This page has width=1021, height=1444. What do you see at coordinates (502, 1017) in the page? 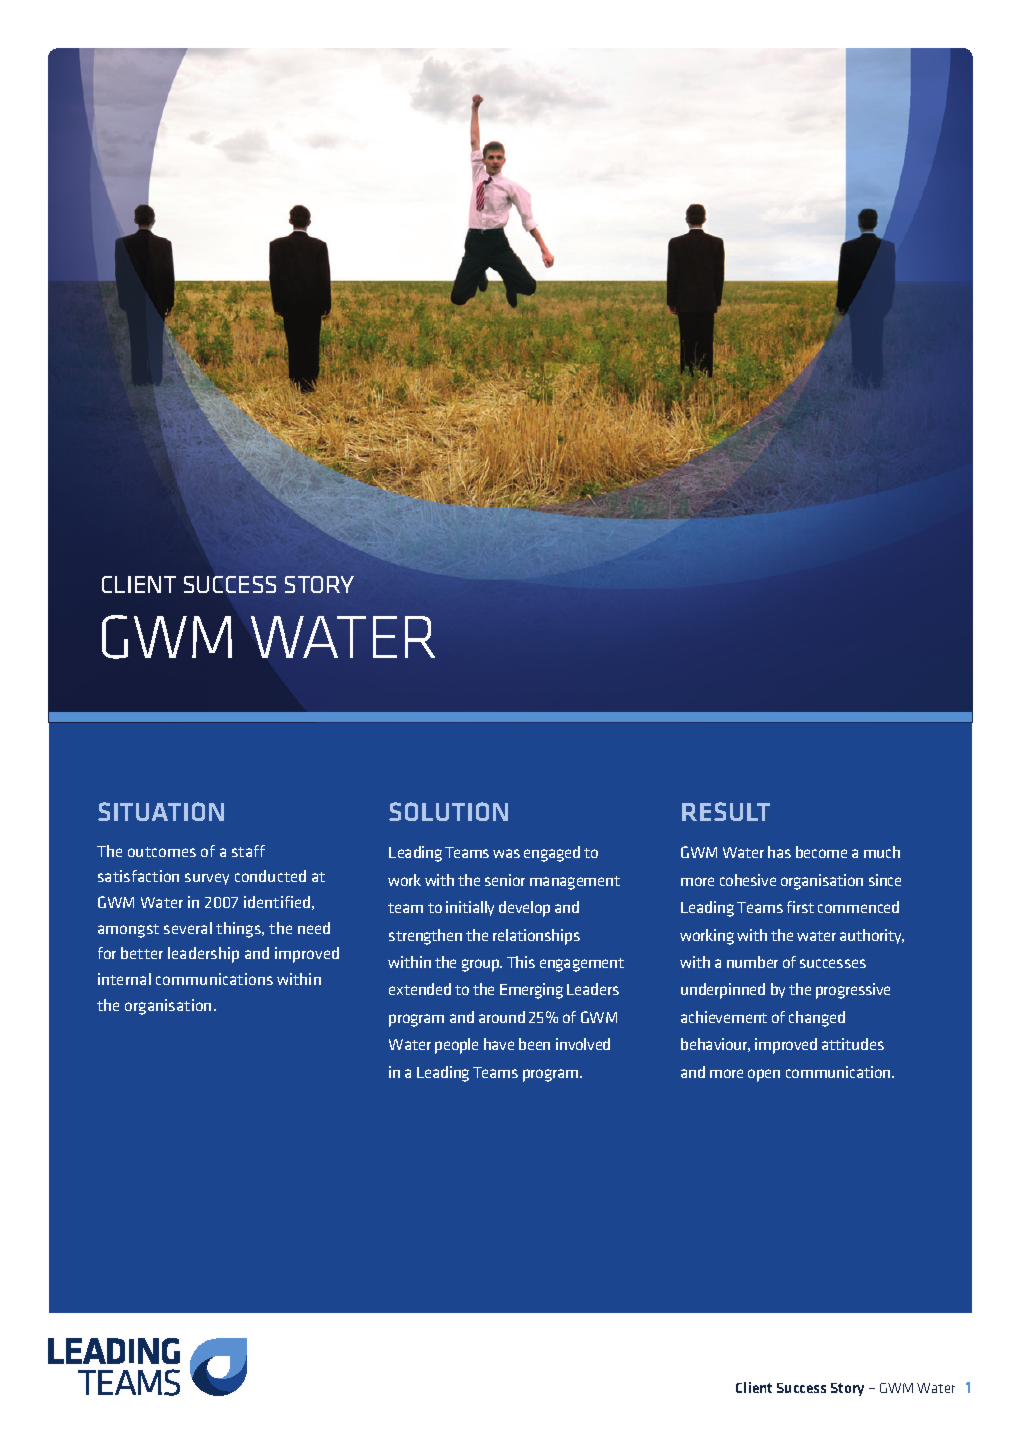
I see `around` at bounding box center [502, 1017].
